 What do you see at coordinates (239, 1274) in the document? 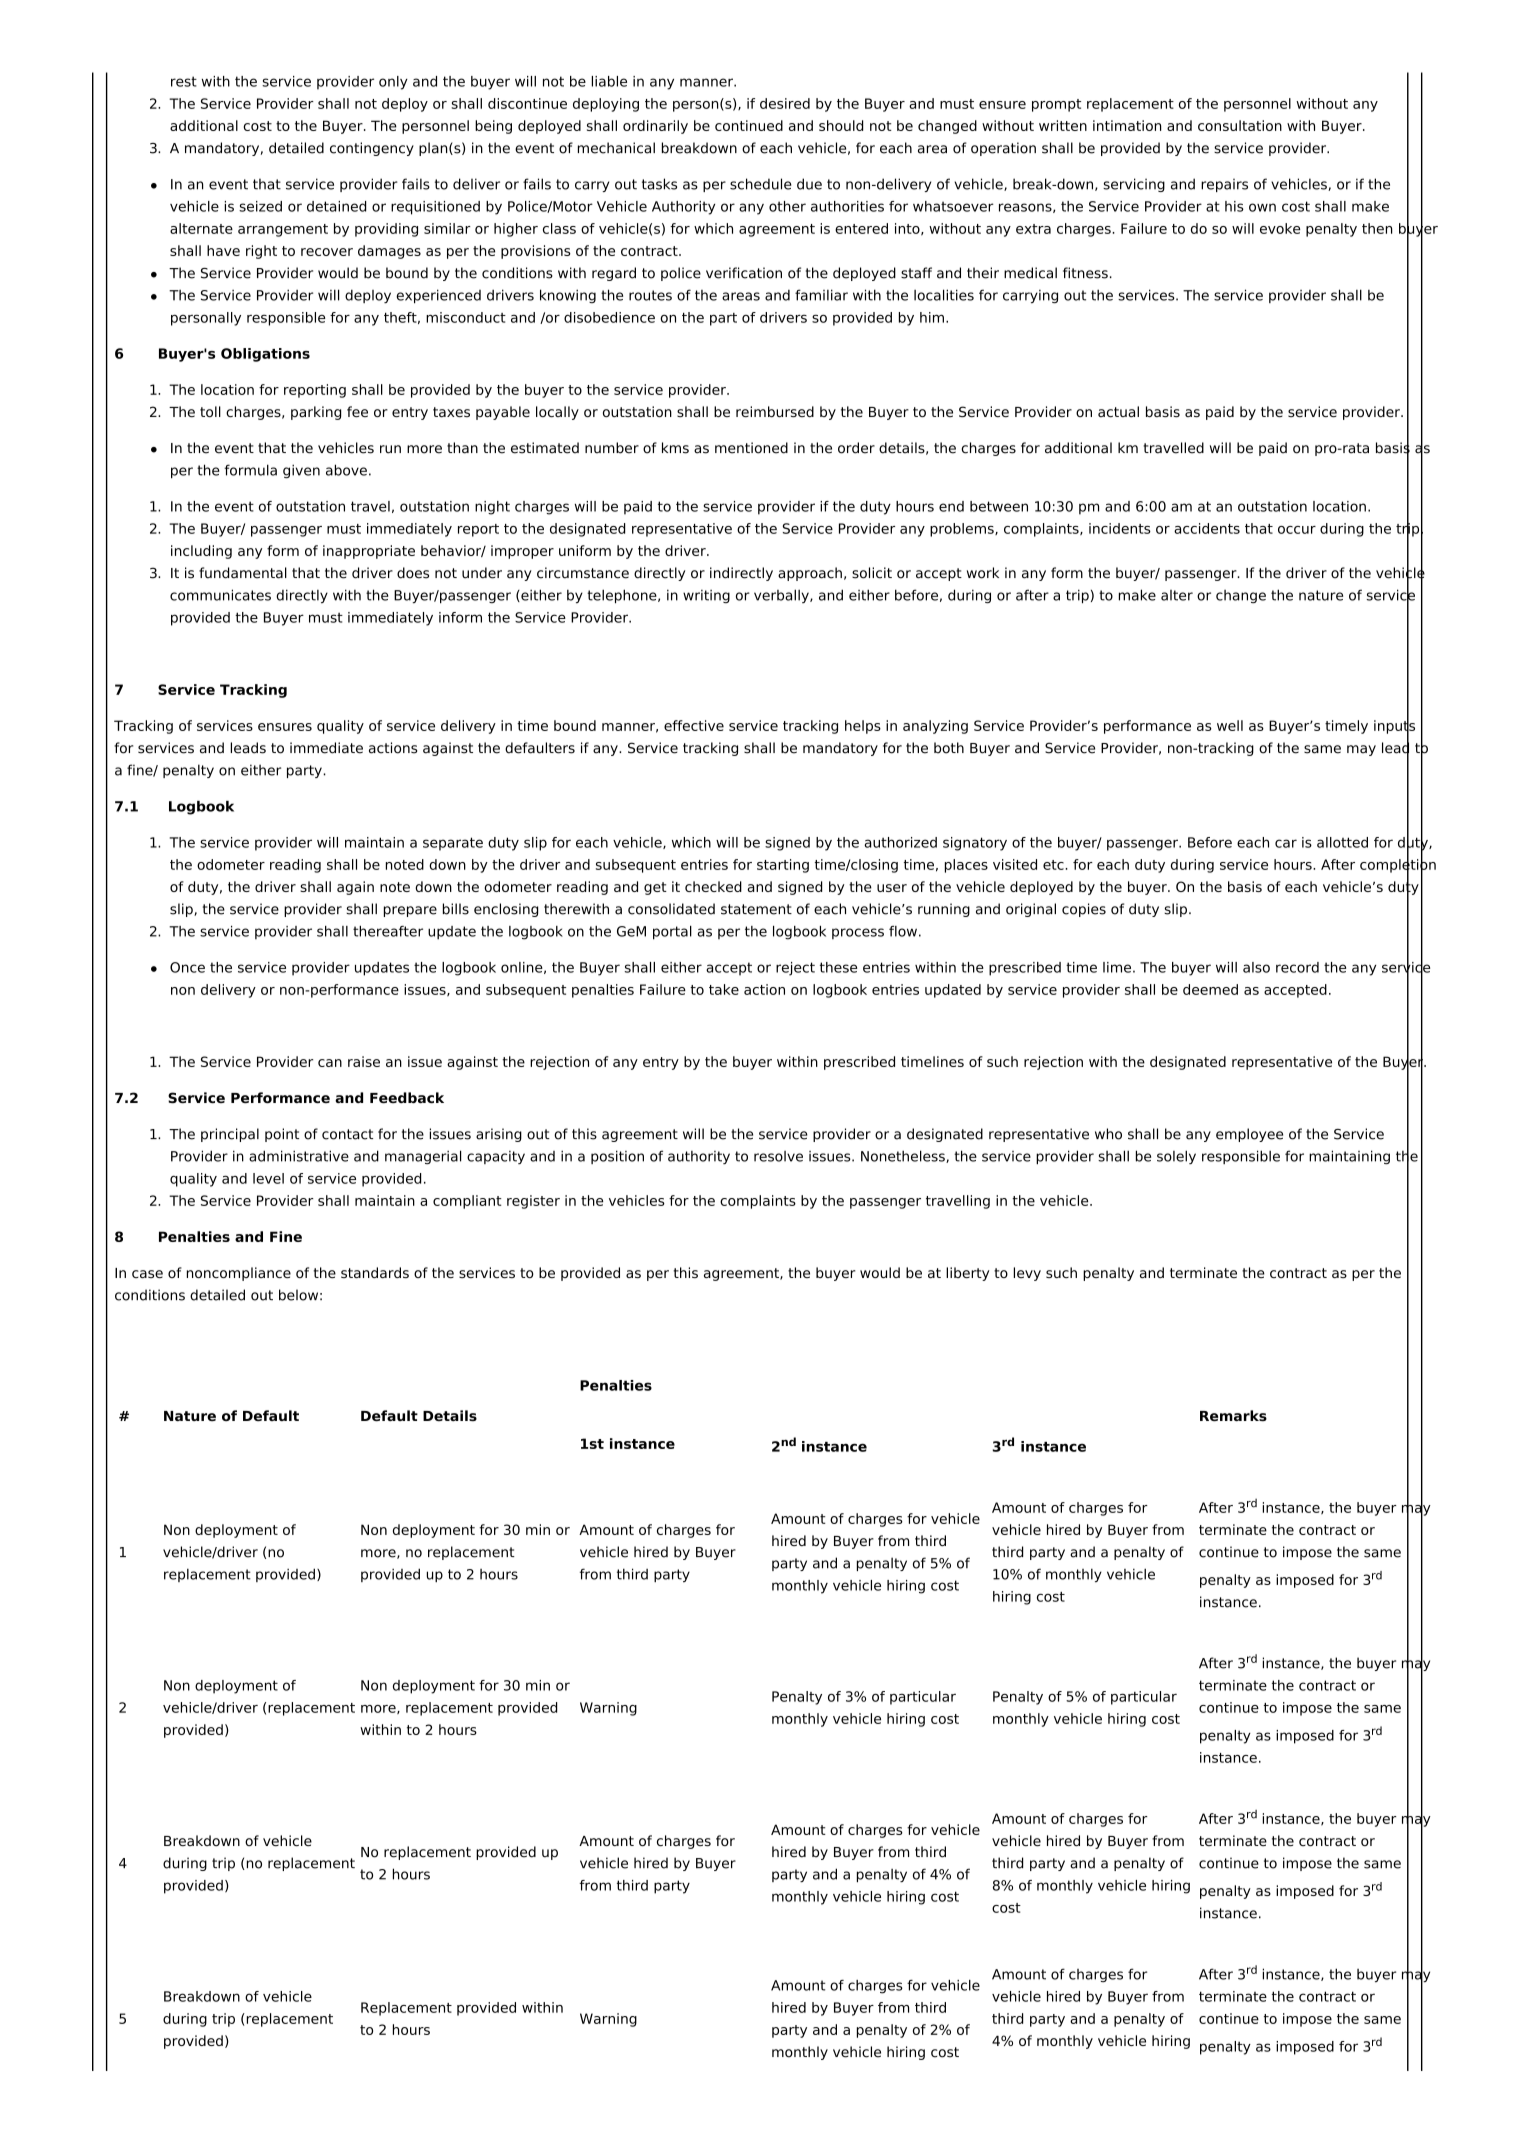
I see `noncompliance` at bounding box center [239, 1274].
